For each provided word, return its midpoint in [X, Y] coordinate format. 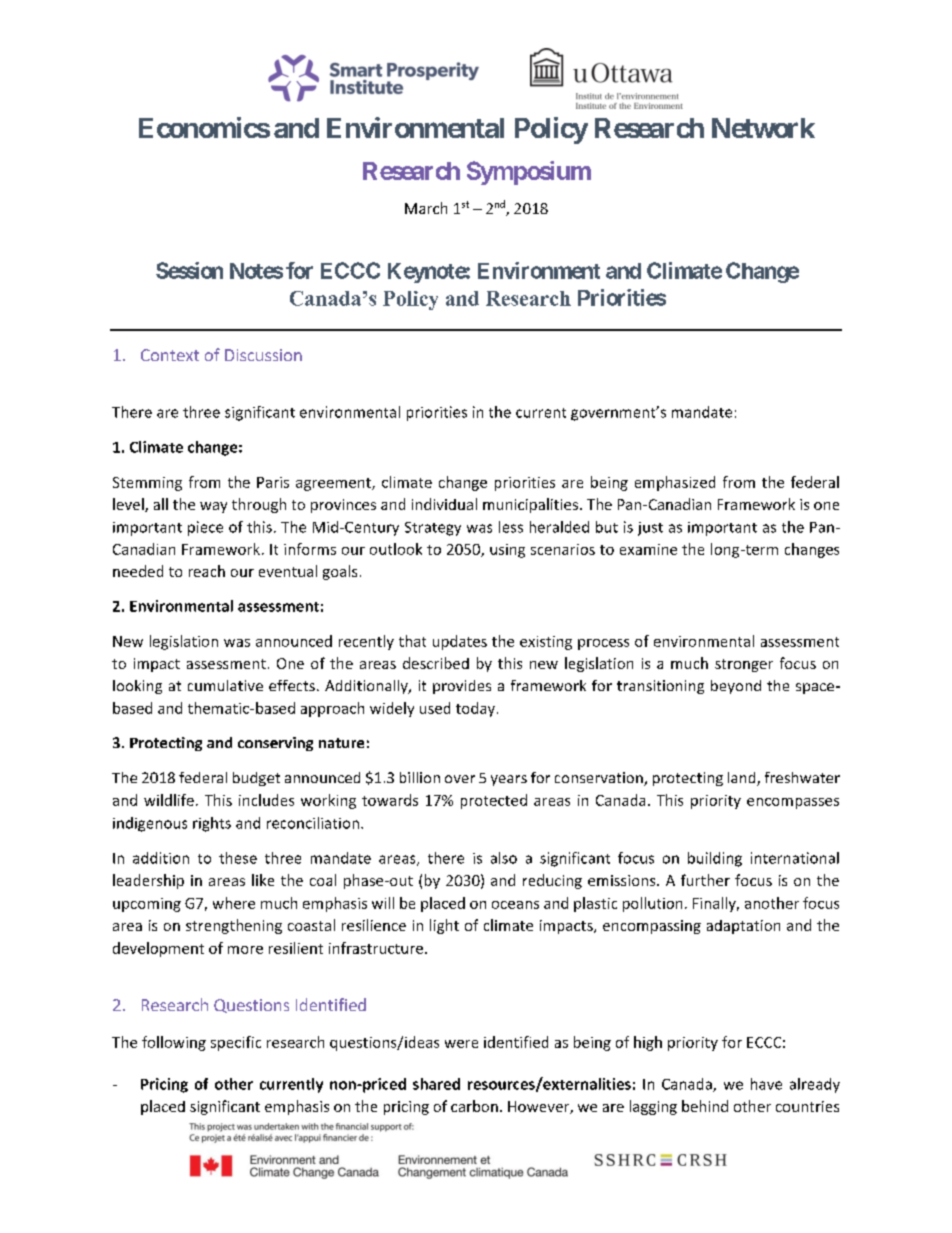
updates [460, 642]
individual [444, 504]
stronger [744, 665]
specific [236, 1043]
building [715, 859]
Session [189, 270]
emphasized [675, 483]
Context [170, 355]
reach [207, 571]
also [504, 858]
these [238, 858]
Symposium [529, 173]
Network [763, 128]
